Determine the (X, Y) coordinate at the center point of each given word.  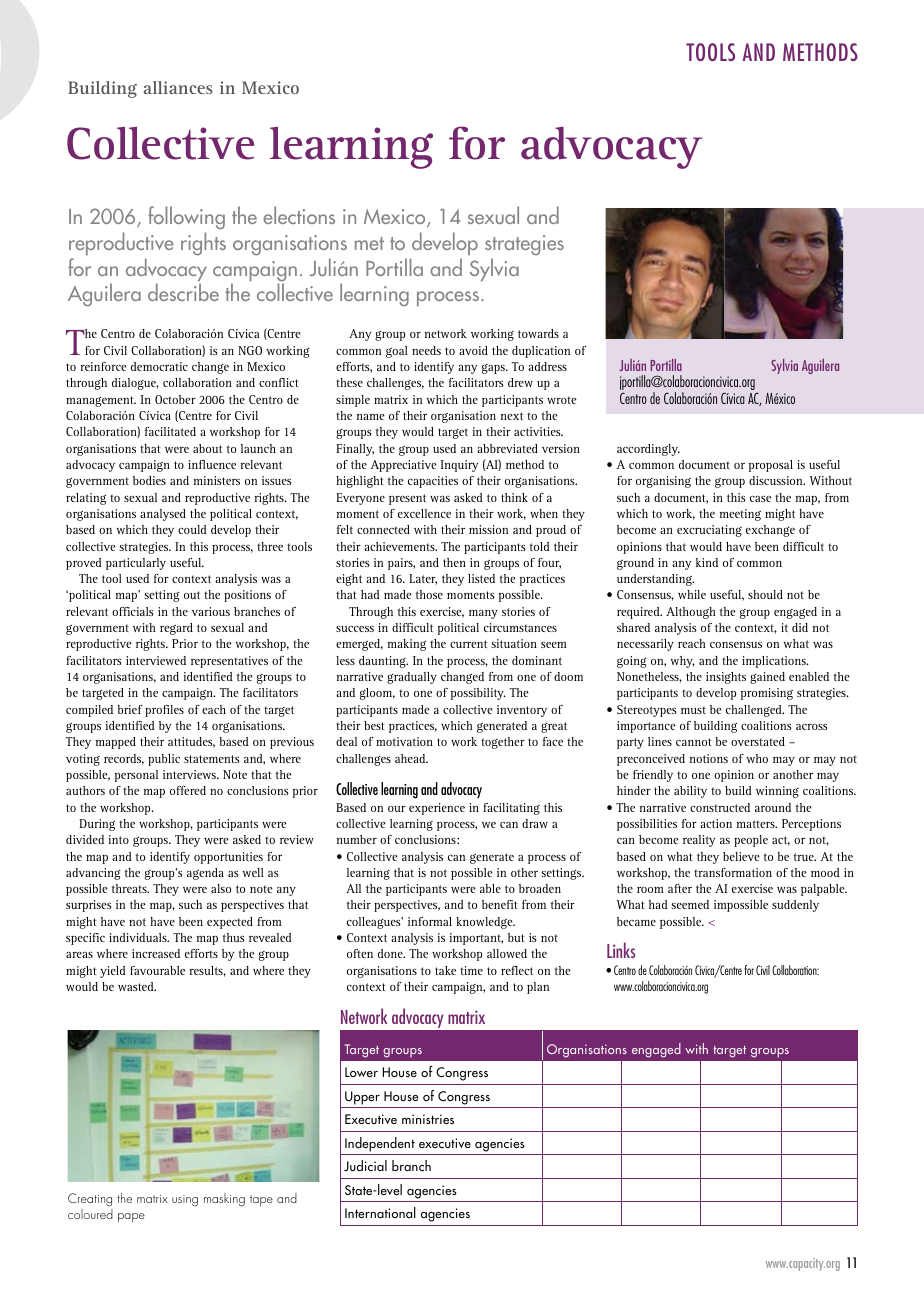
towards (538, 333)
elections (299, 215)
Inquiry (459, 466)
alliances (178, 87)
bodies (149, 480)
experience (437, 809)
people (751, 841)
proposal (771, 466)
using (185, 1201)
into (119, 839)
